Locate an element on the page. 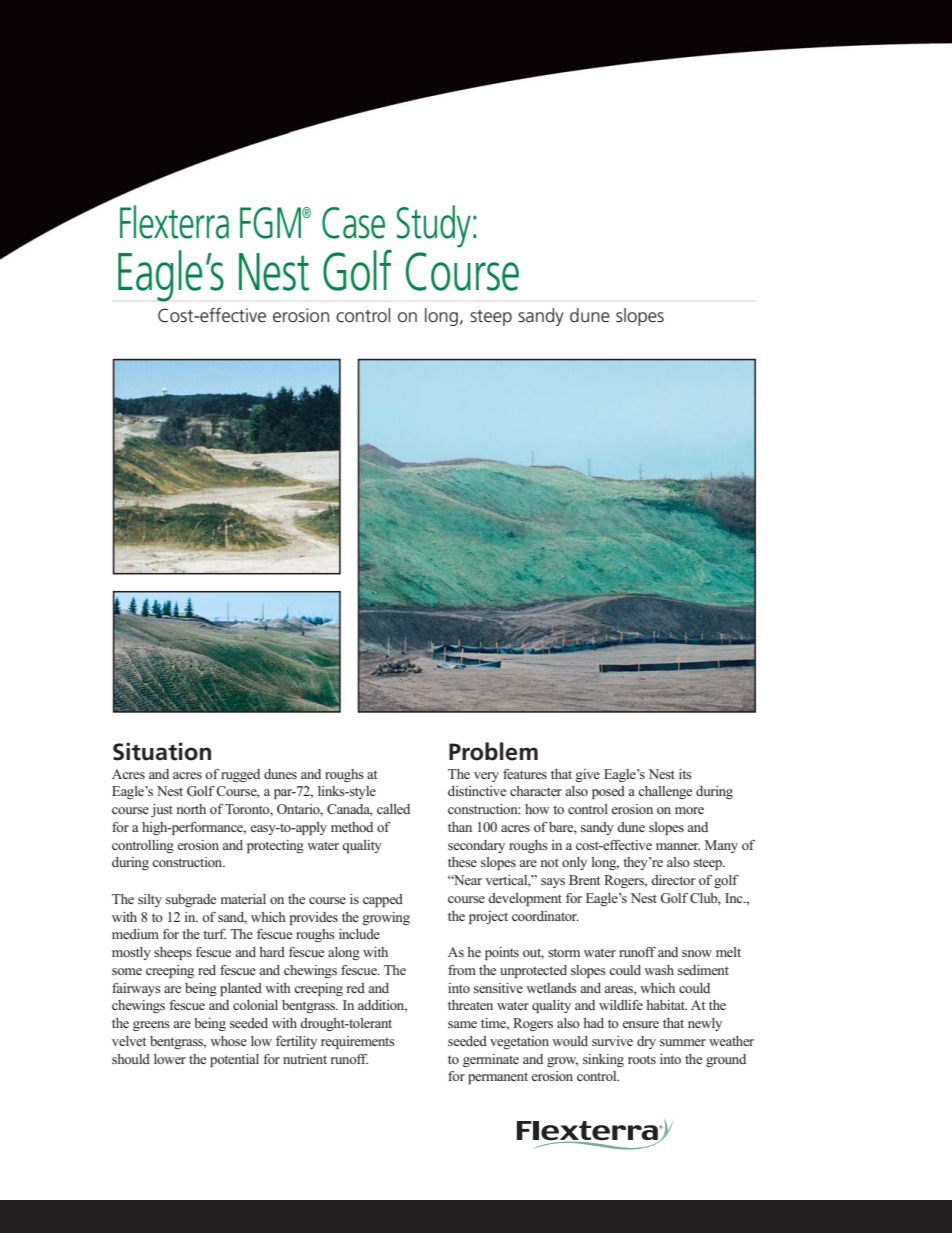 The height and width of the page is (1233, 952). its is located at coordinates (685, 774).
